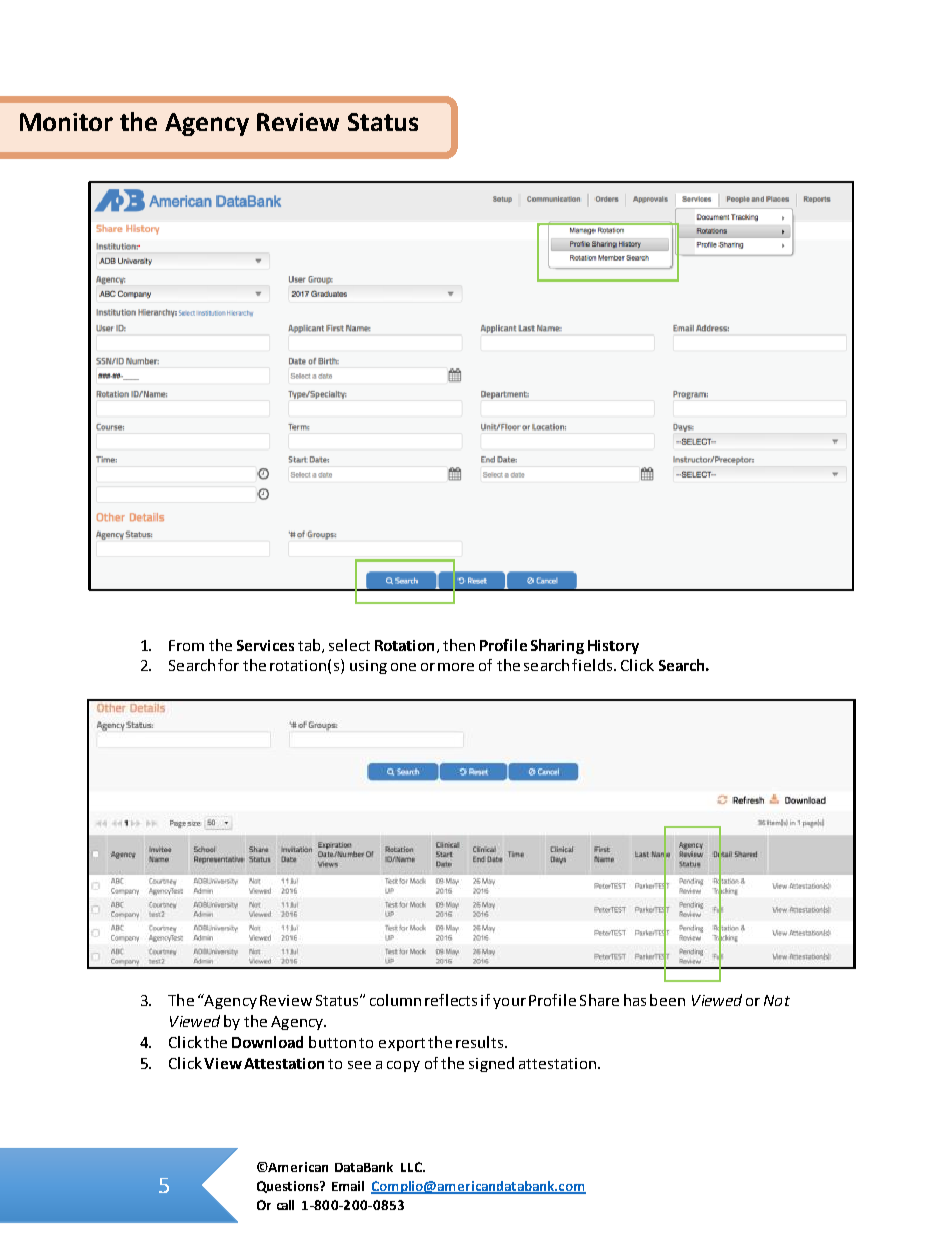 The width and height of the screenshot is (952, 1233). What do you see at coordinates (635, 1000) in the screenshot?
I see `has` at bounding box center [635, 1000].
